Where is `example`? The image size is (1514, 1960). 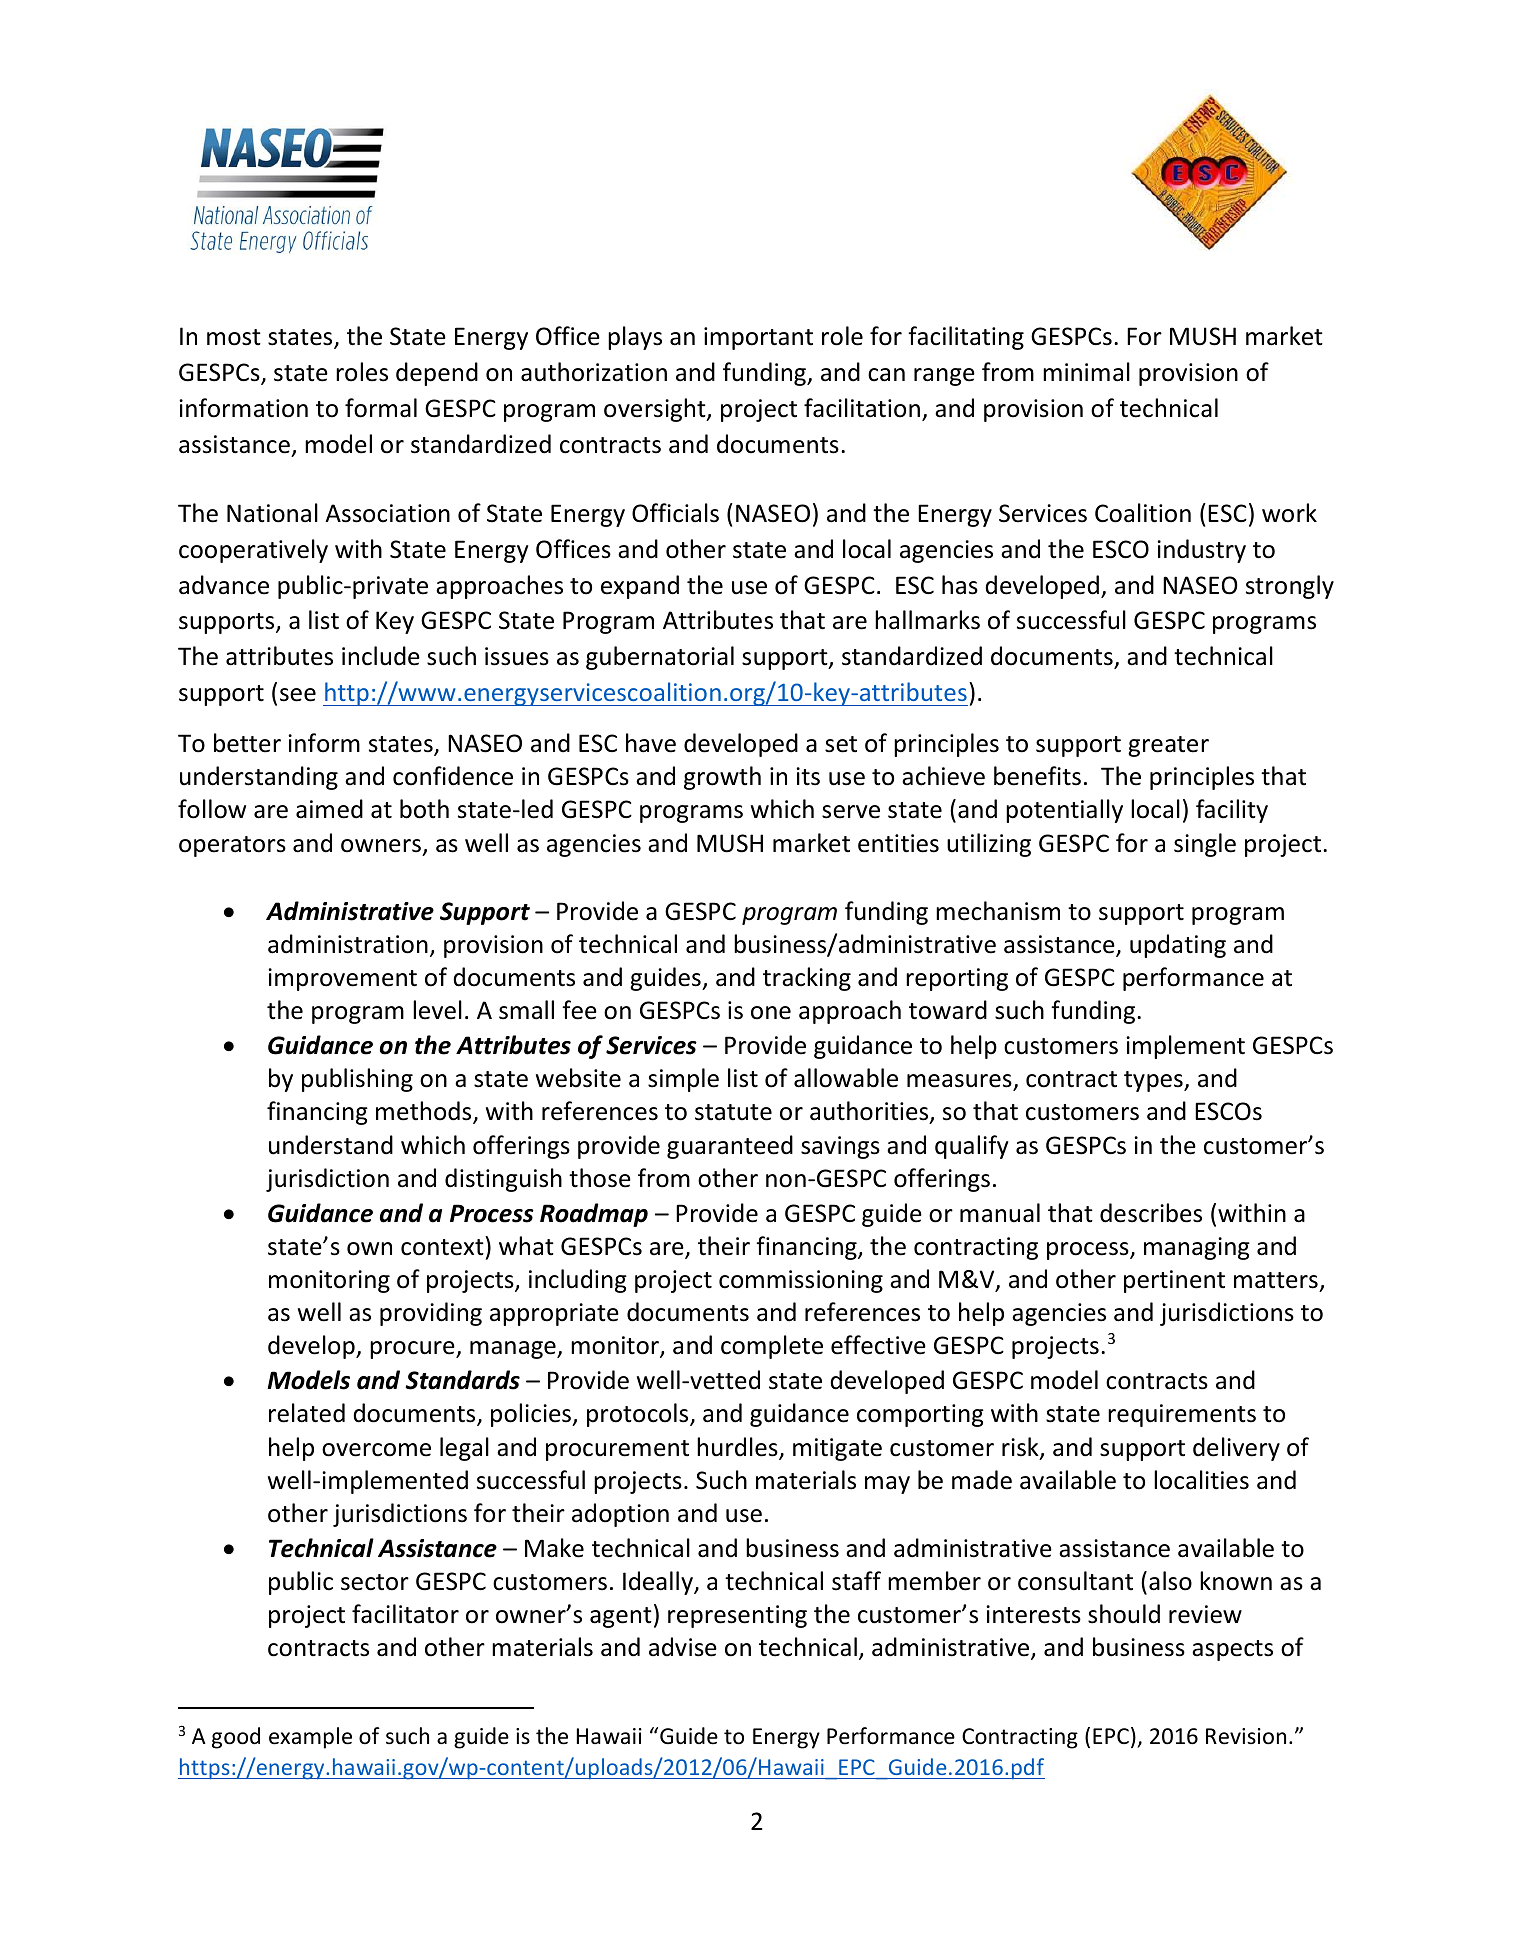 example is located at coordinates (310, 1738).
